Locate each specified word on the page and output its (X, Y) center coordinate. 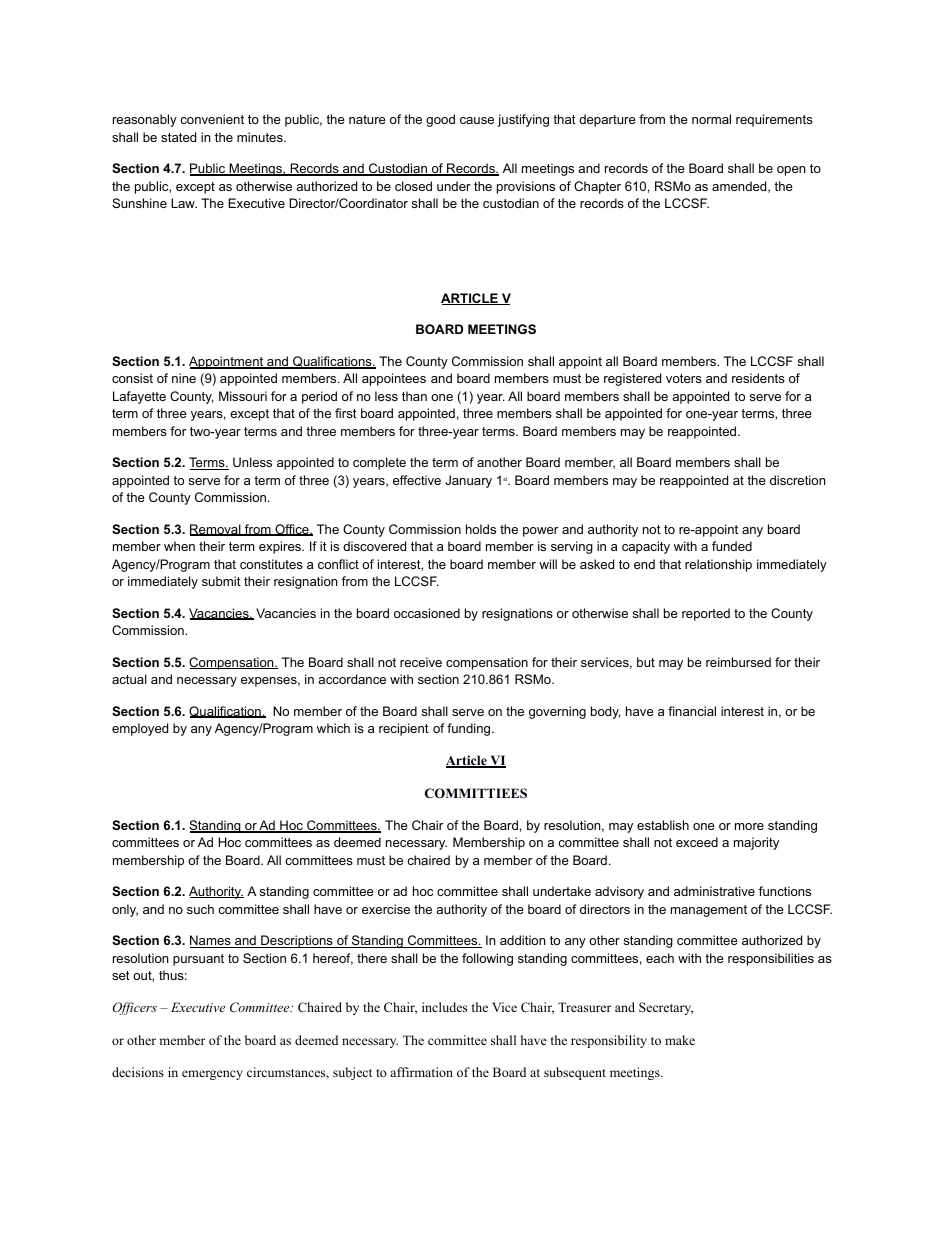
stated (178, 137)
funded (732, 546)
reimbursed (738, 662)
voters (684, 378)
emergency (212, 1075)
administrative (714, 891)
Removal (216, 530)
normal (711, 119)
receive (421, 662)
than (414, 396)
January (468, 481)
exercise (386, 909)
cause (477, 120)
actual (129, 679)
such (200, 909)
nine (184, 378)
